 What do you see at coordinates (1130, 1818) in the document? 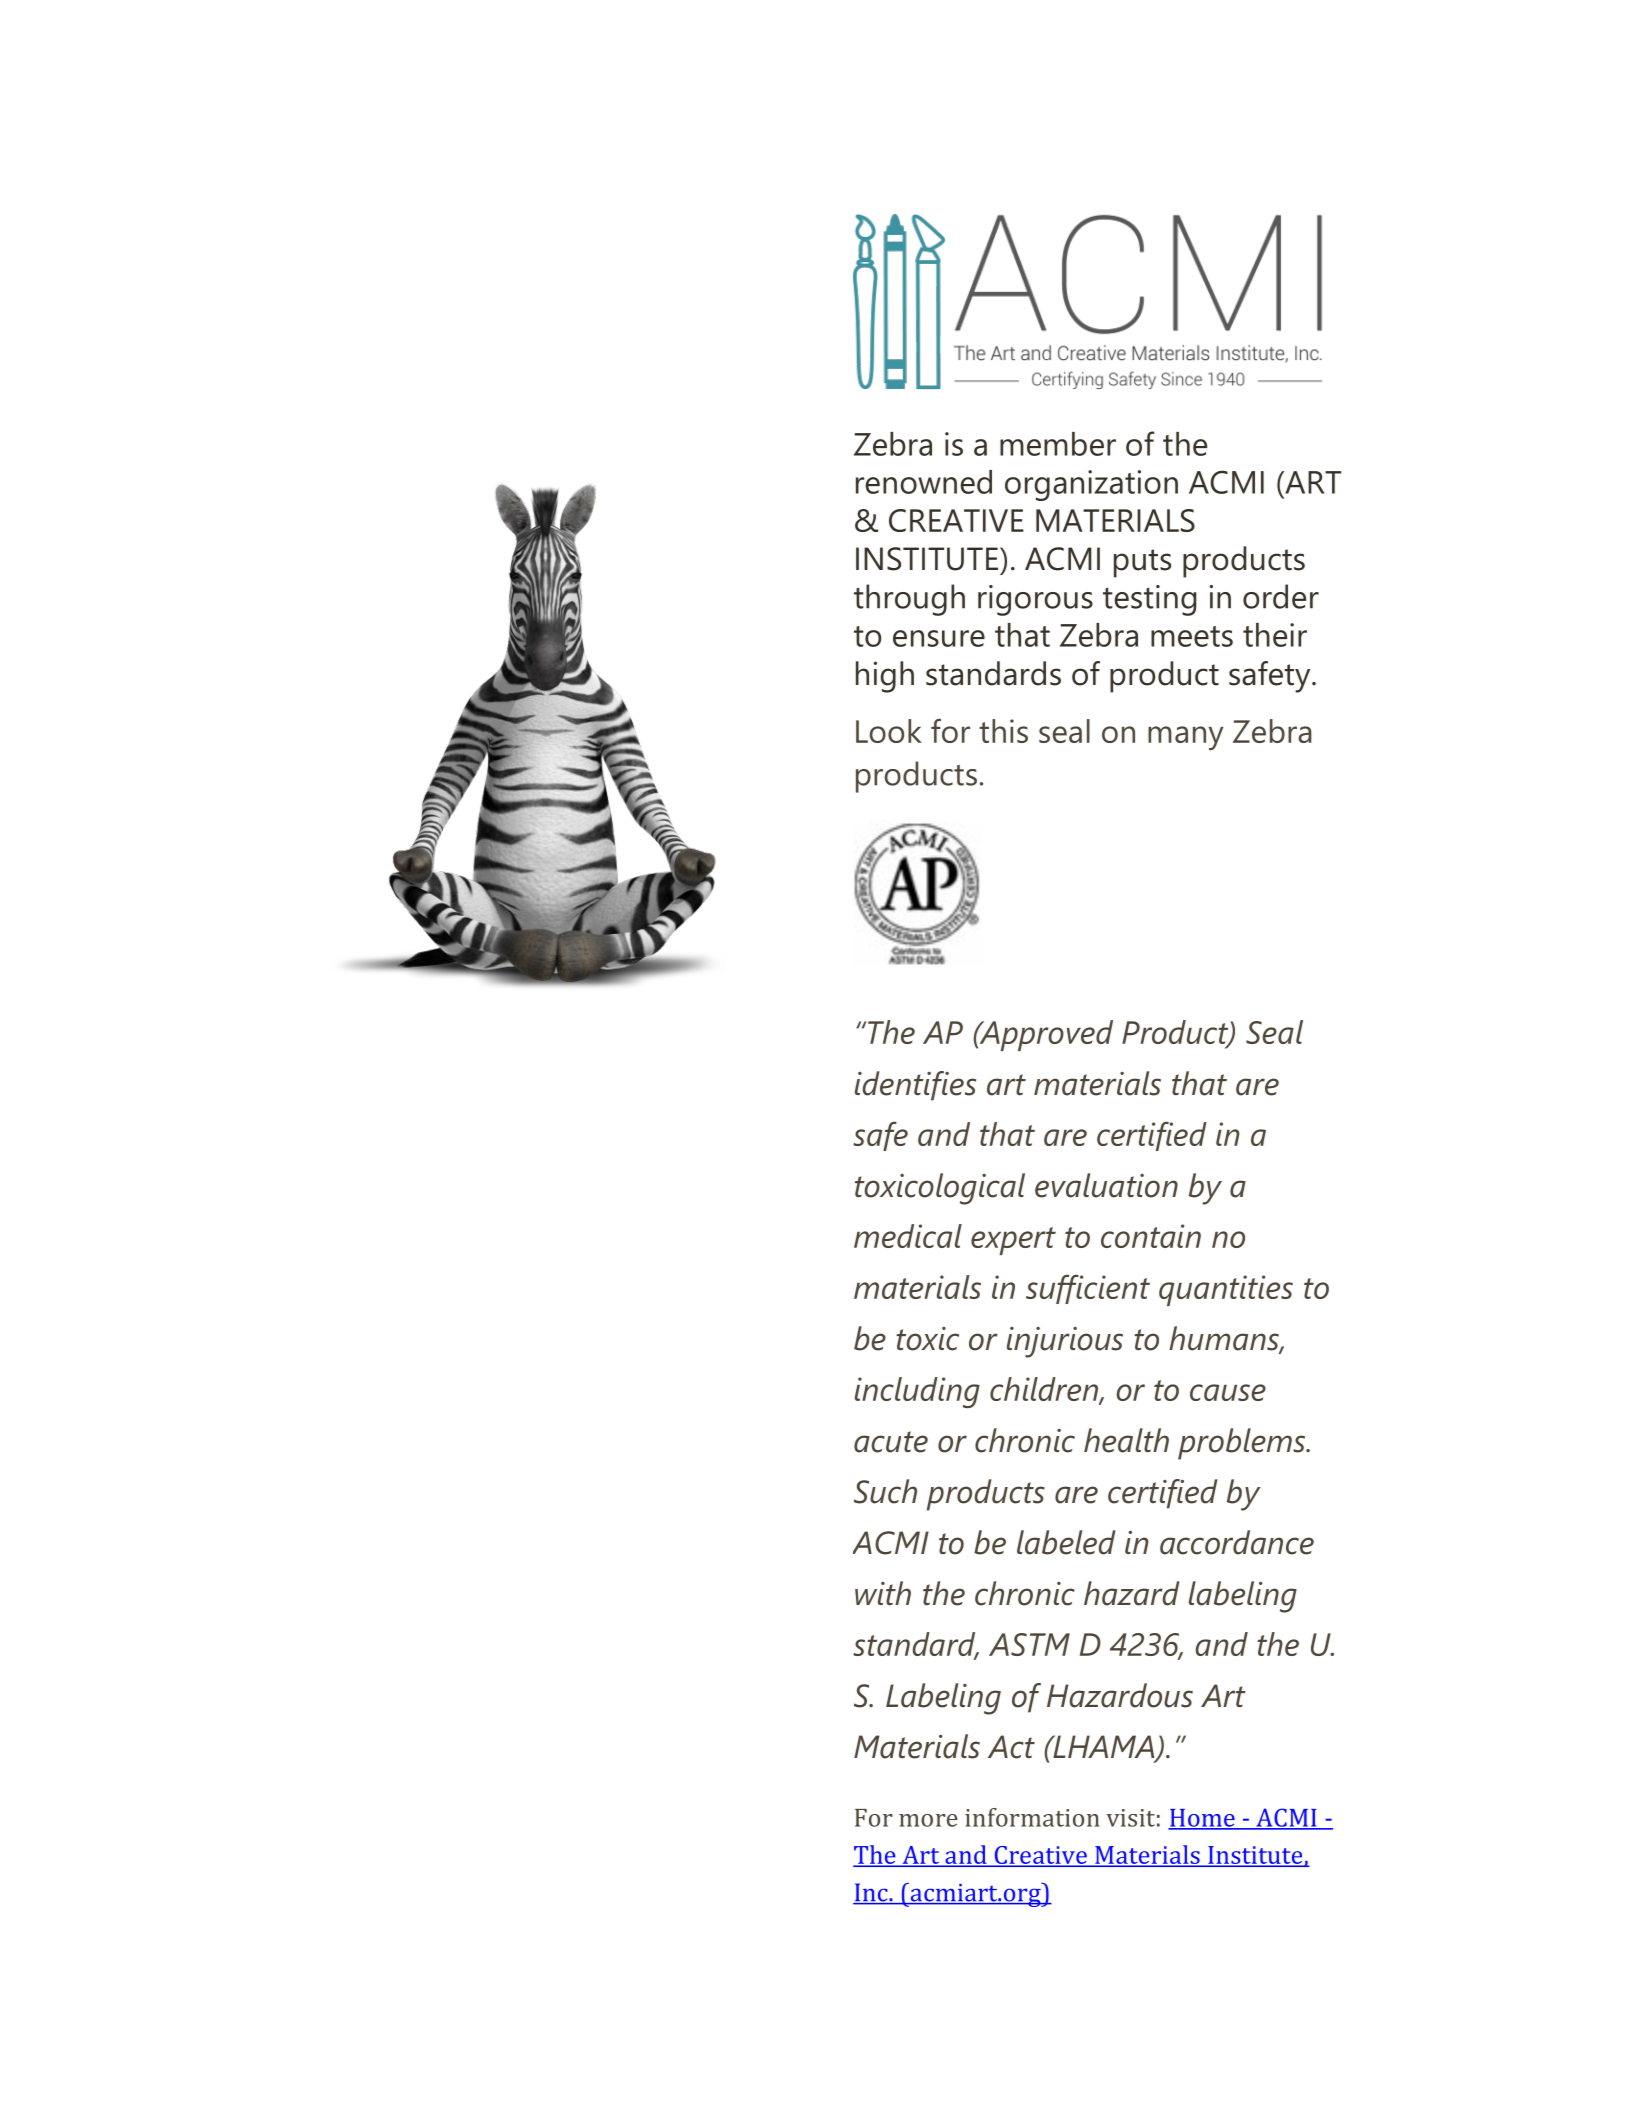
I see `visit` at bounding box center [1130, 1818].
